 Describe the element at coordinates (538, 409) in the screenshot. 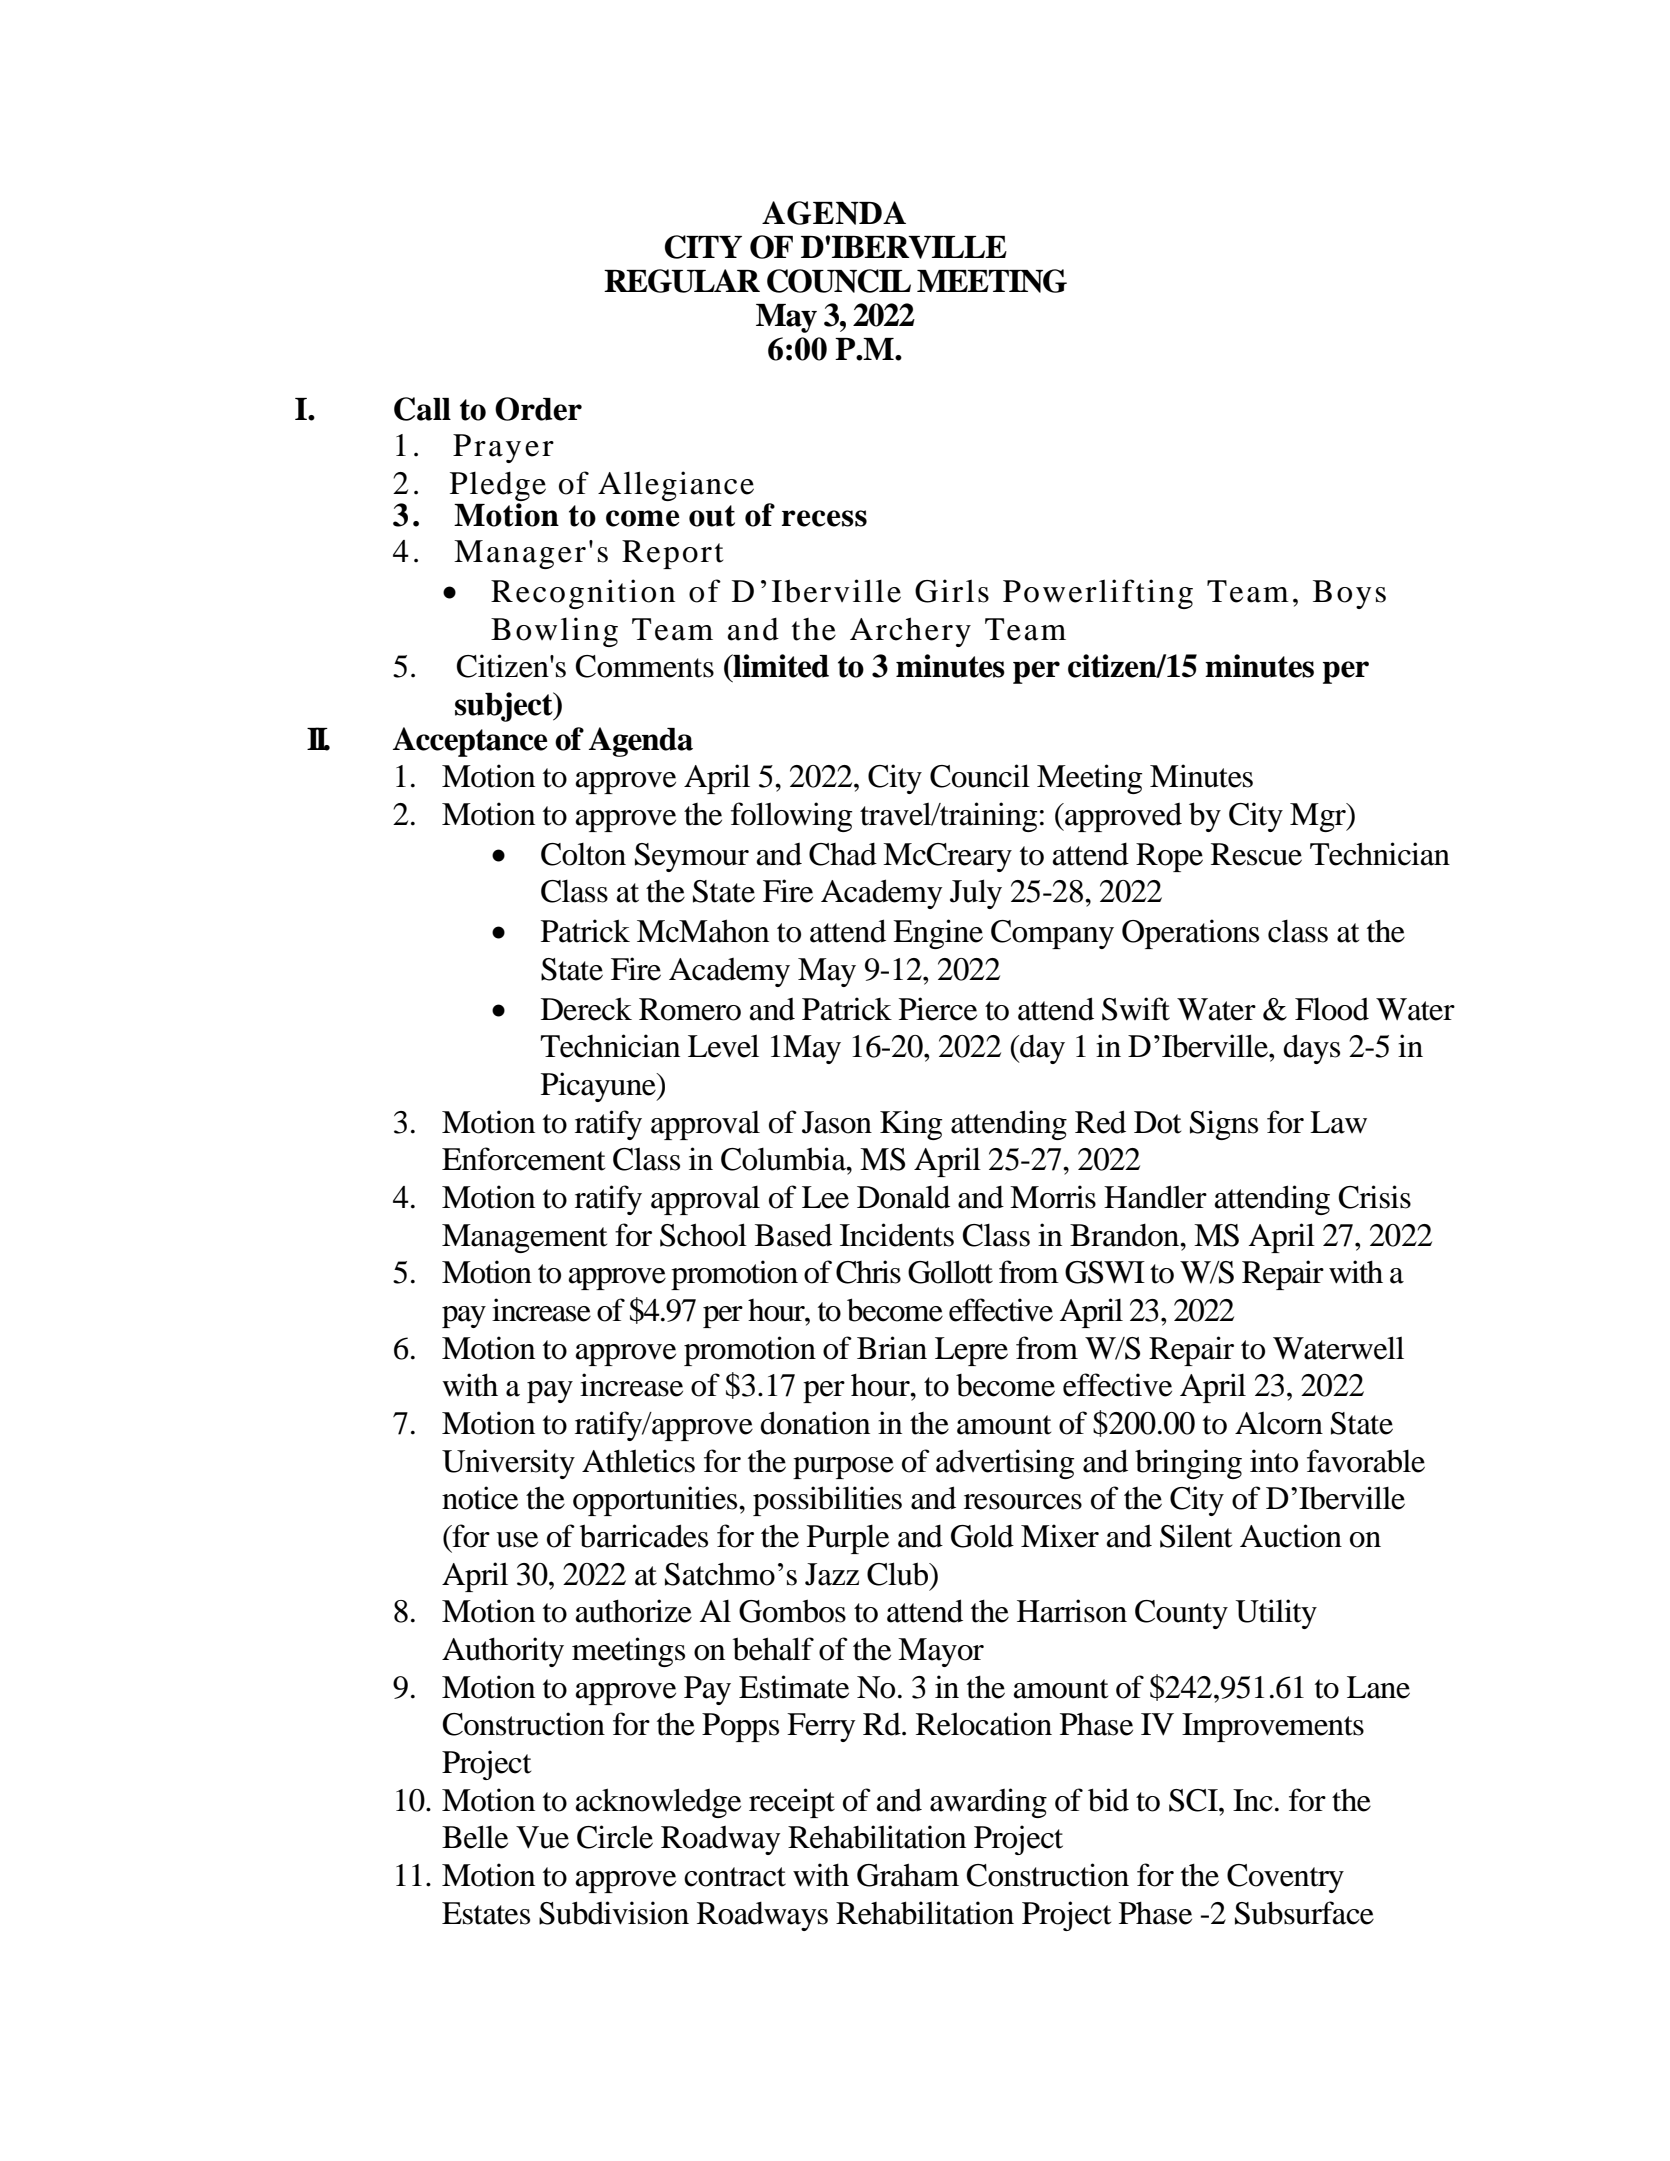

I see `Order` at that location.
